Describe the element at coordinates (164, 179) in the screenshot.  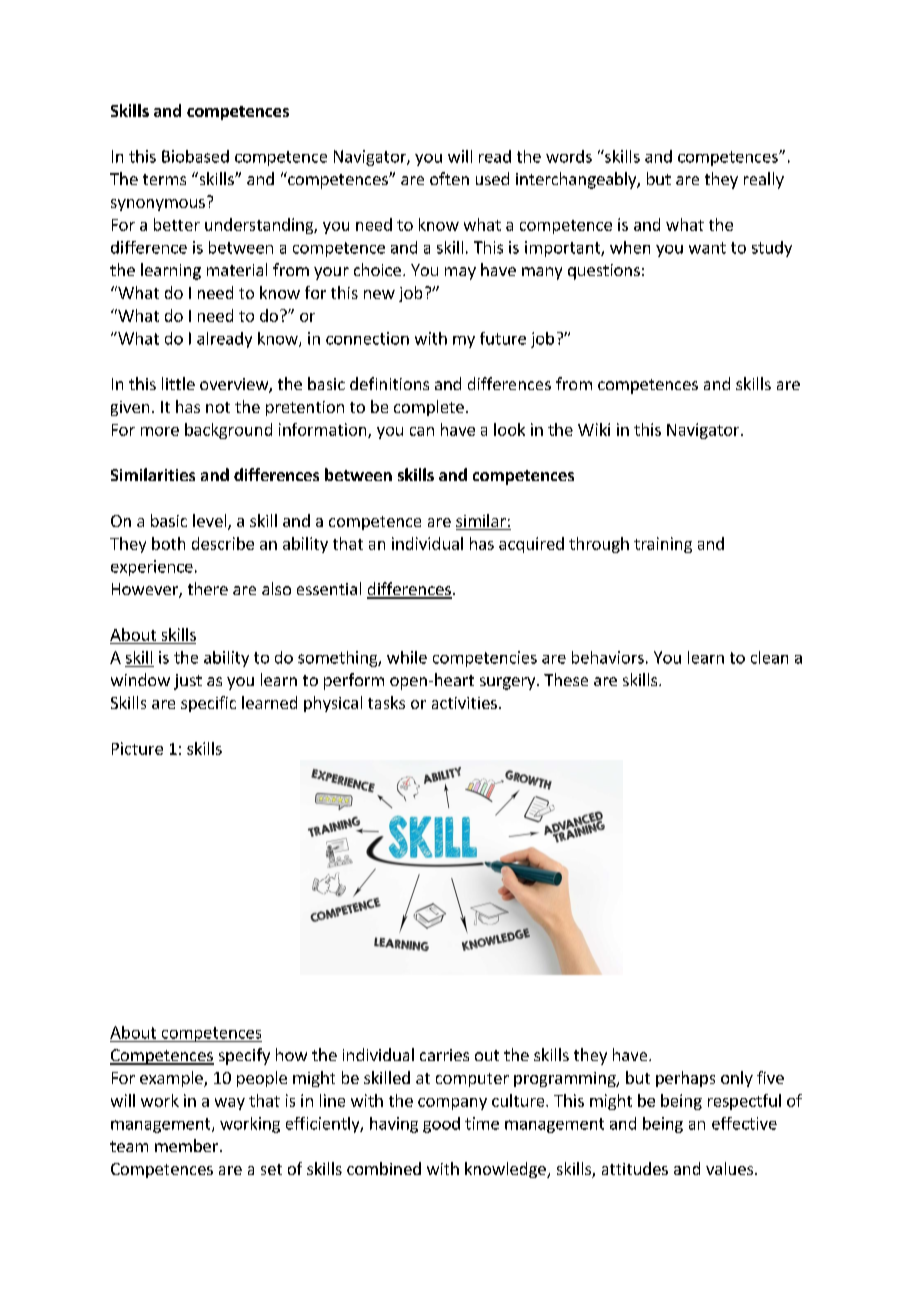
I see `terms` at that location.
